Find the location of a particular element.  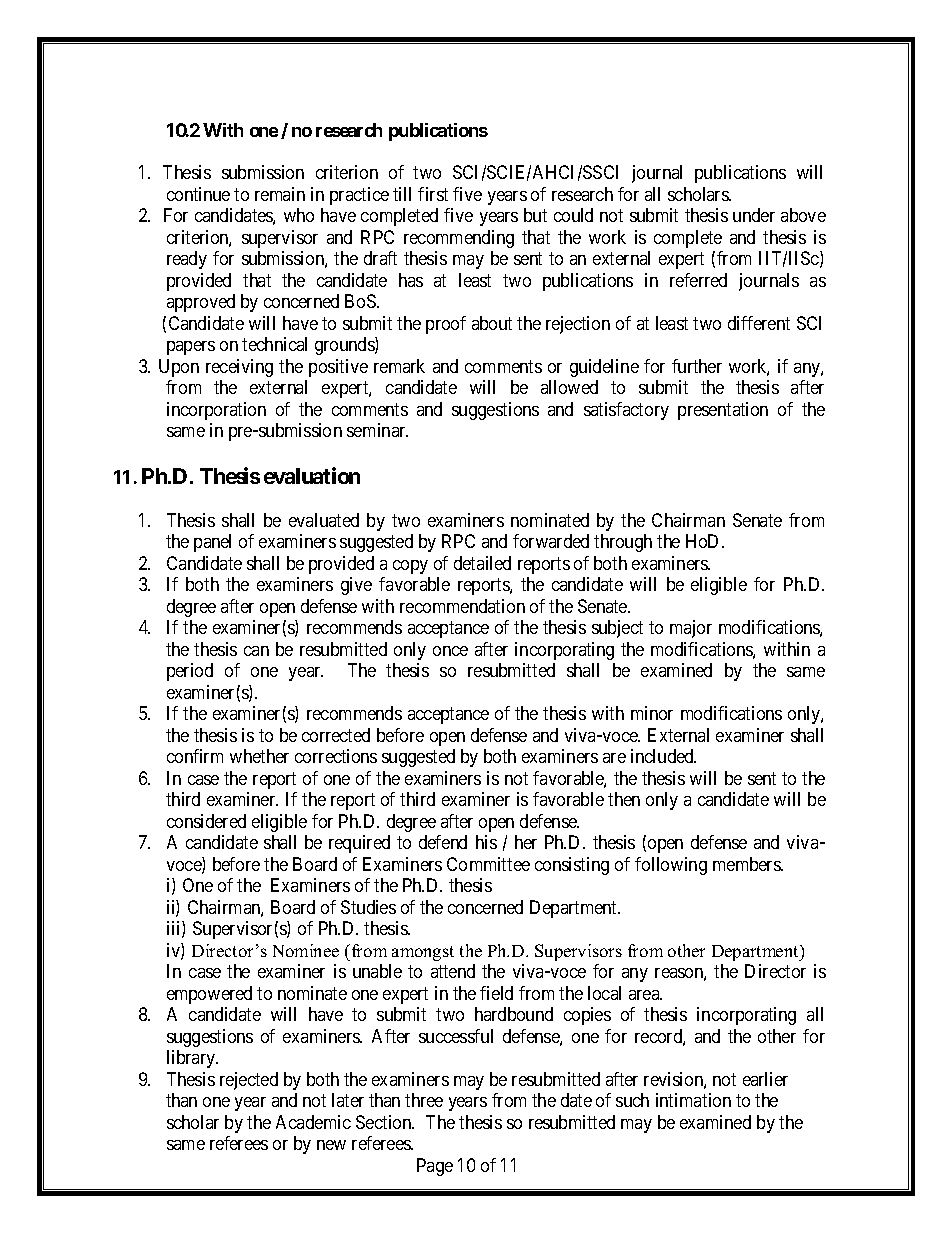

incorporation is located at coordinates (216, 411).
